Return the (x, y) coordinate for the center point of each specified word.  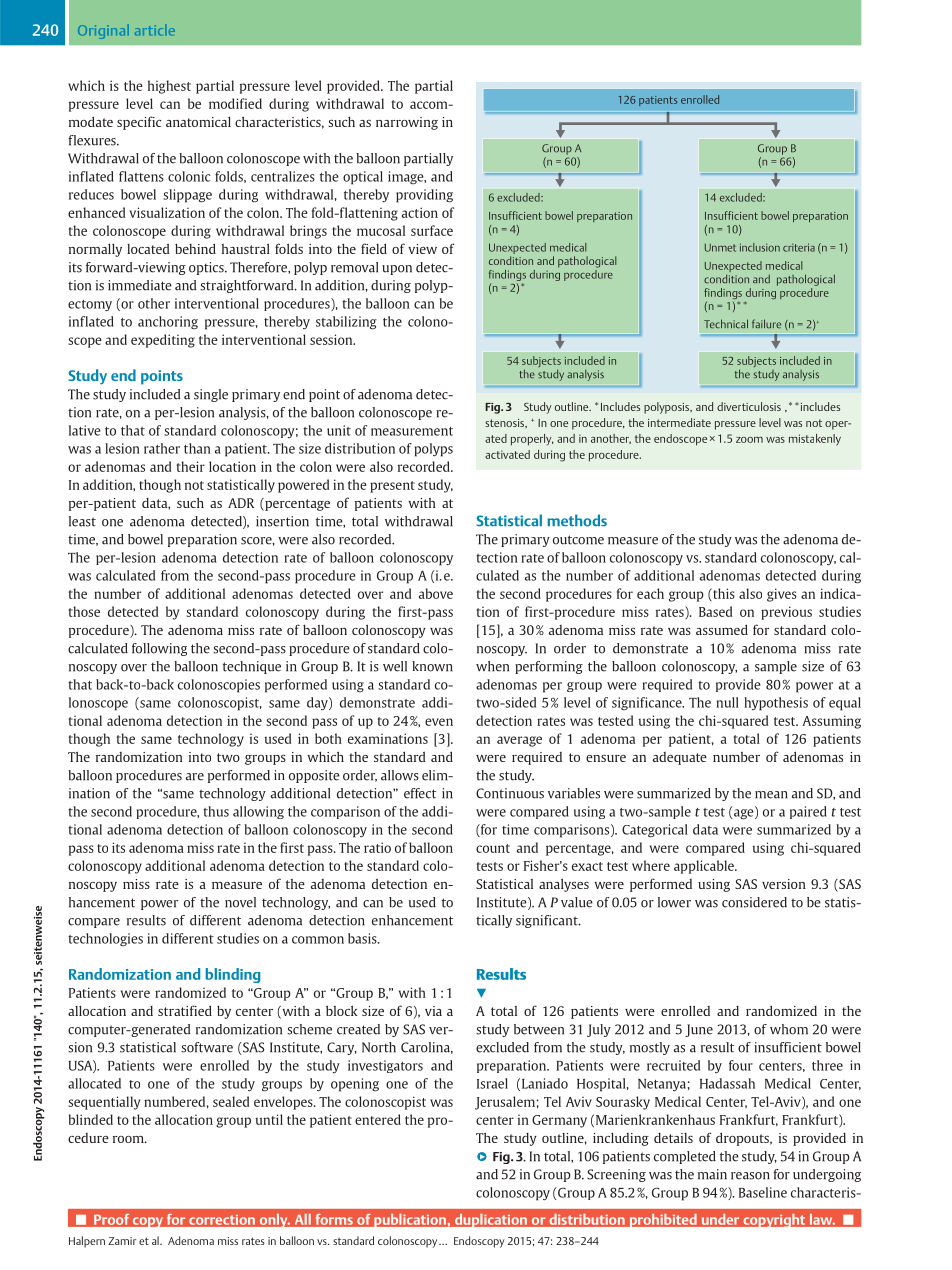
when (492, 666)
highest (169, 87)
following (159, 649)
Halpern (87, 1242)
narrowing (407, 123)
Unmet (720, 248)
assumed (722, 629)
